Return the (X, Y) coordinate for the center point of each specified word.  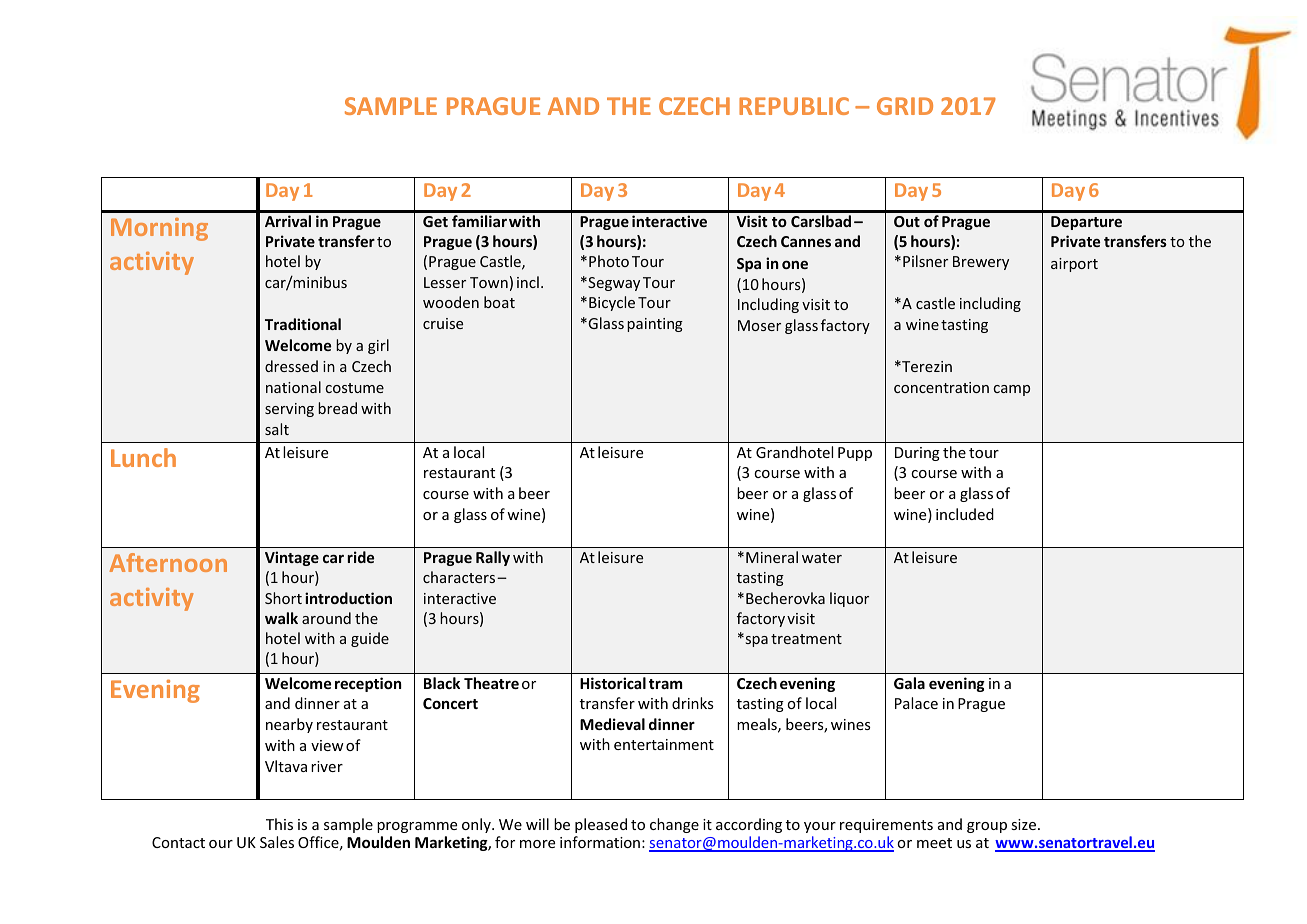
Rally (493, 558)
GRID (905, 106)
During (917, 454)
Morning (159, 229)
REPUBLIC (794, 106)
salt (277, 429)
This (279, 824)
